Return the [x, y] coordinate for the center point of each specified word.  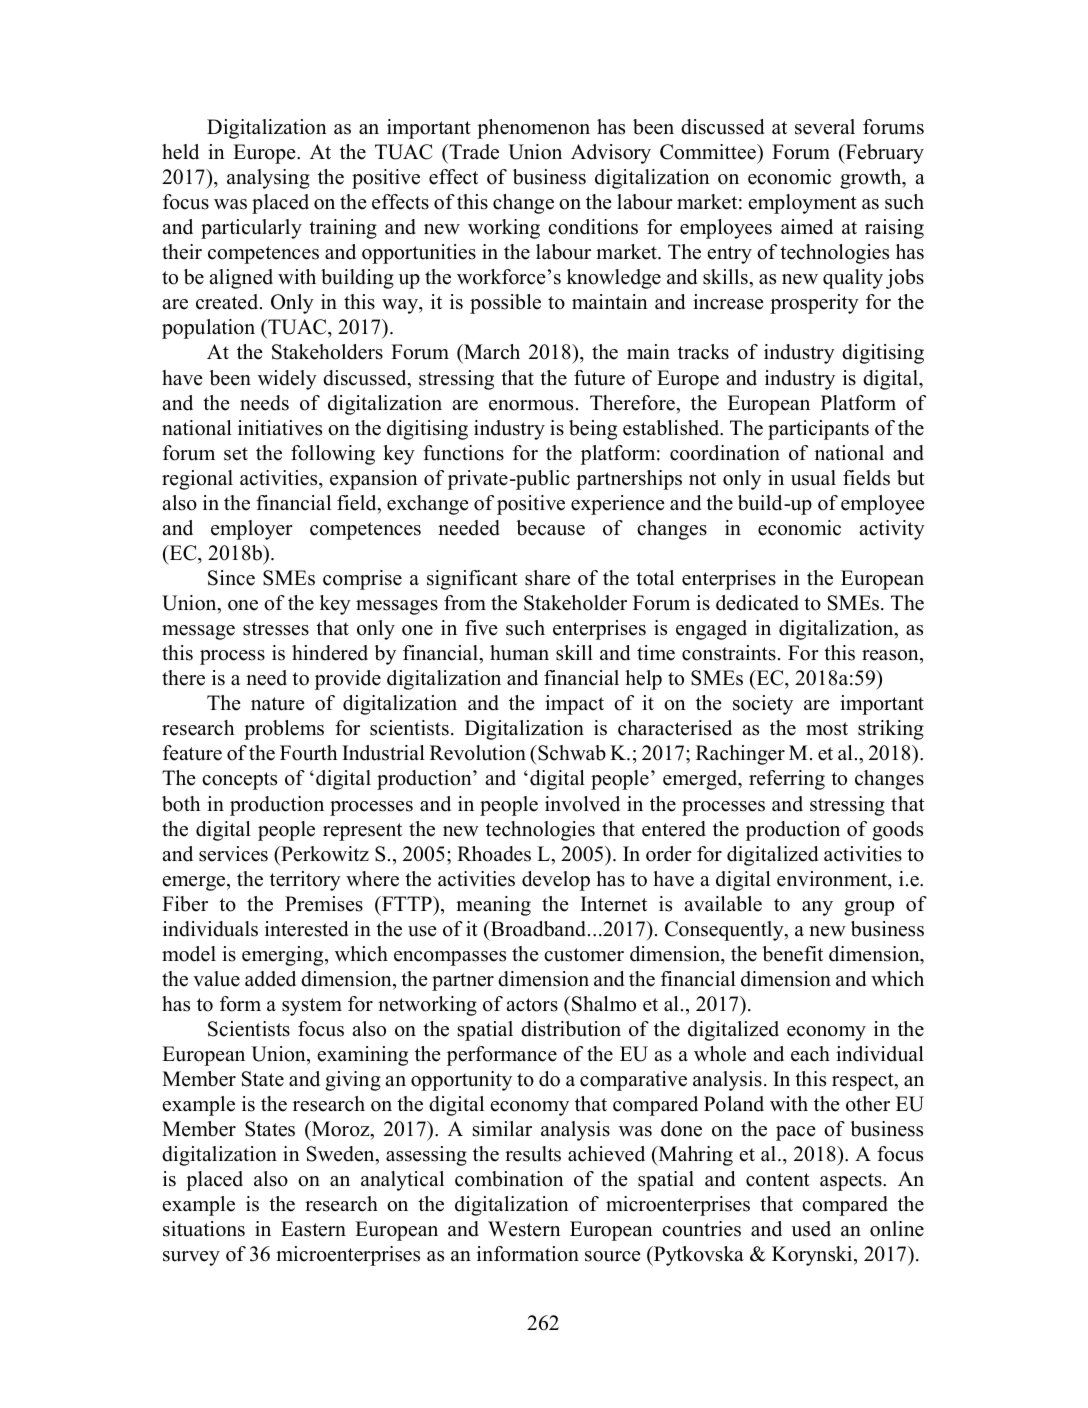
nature [278, 704]
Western [524, 1229]
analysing [268, 179]
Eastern [313, 1229]
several [825, 127]
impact [574, 705]
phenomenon [533, 129]
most [827, 729]
